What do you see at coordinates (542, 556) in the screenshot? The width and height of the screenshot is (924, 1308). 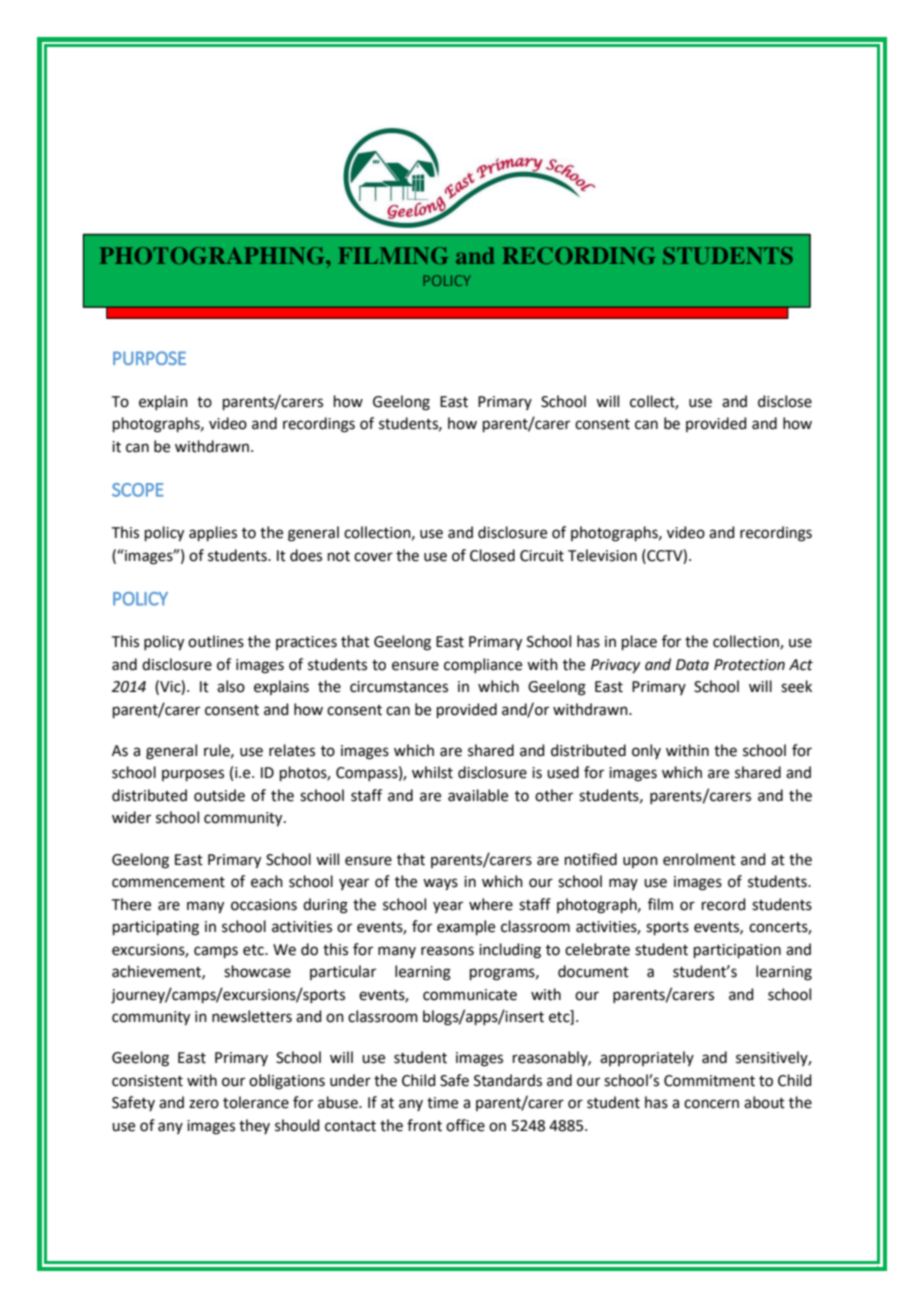 I see `Circuit` at bounding box center [542, 556].
